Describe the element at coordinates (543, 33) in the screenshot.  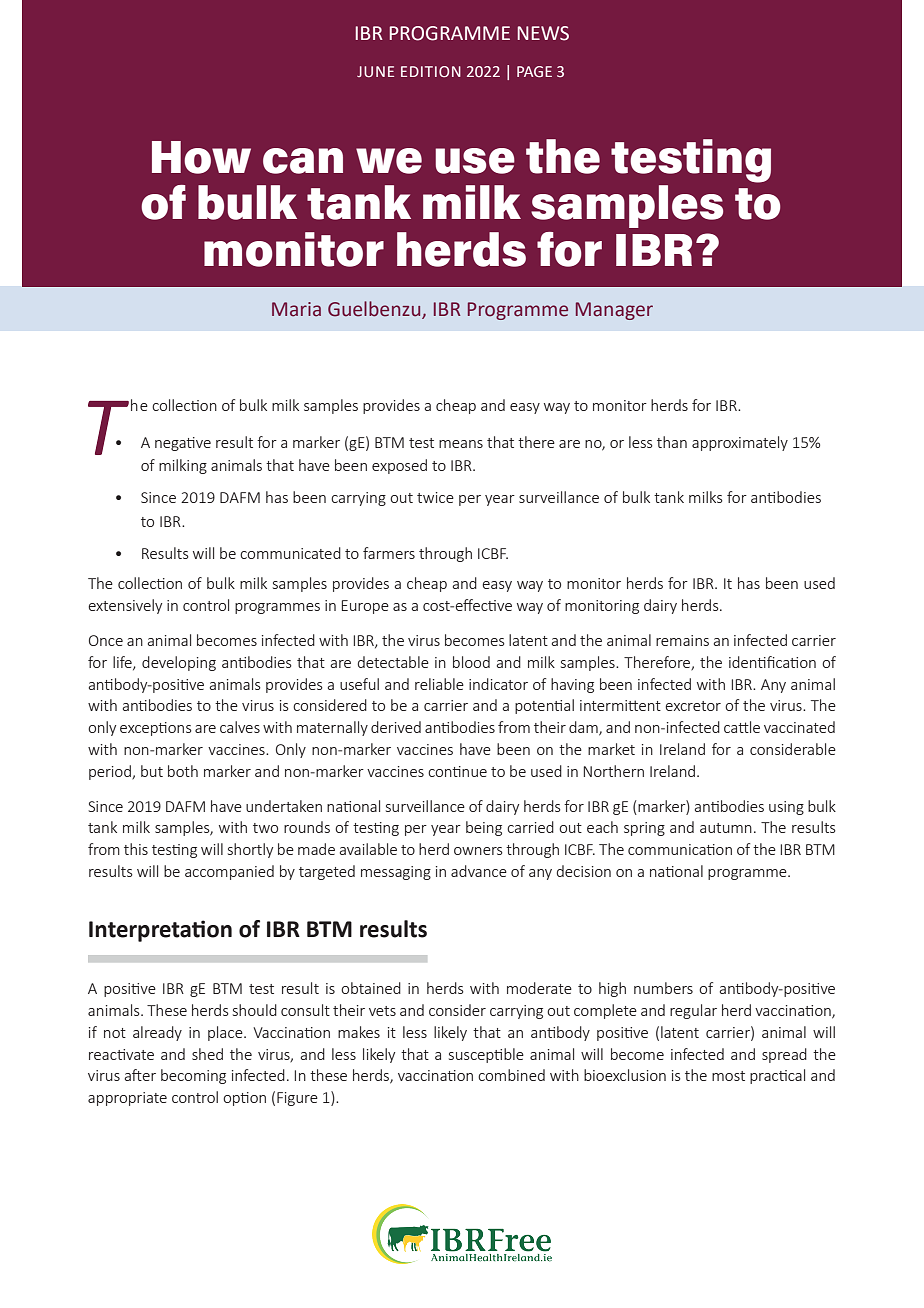
I see `NEWS` at that location.
